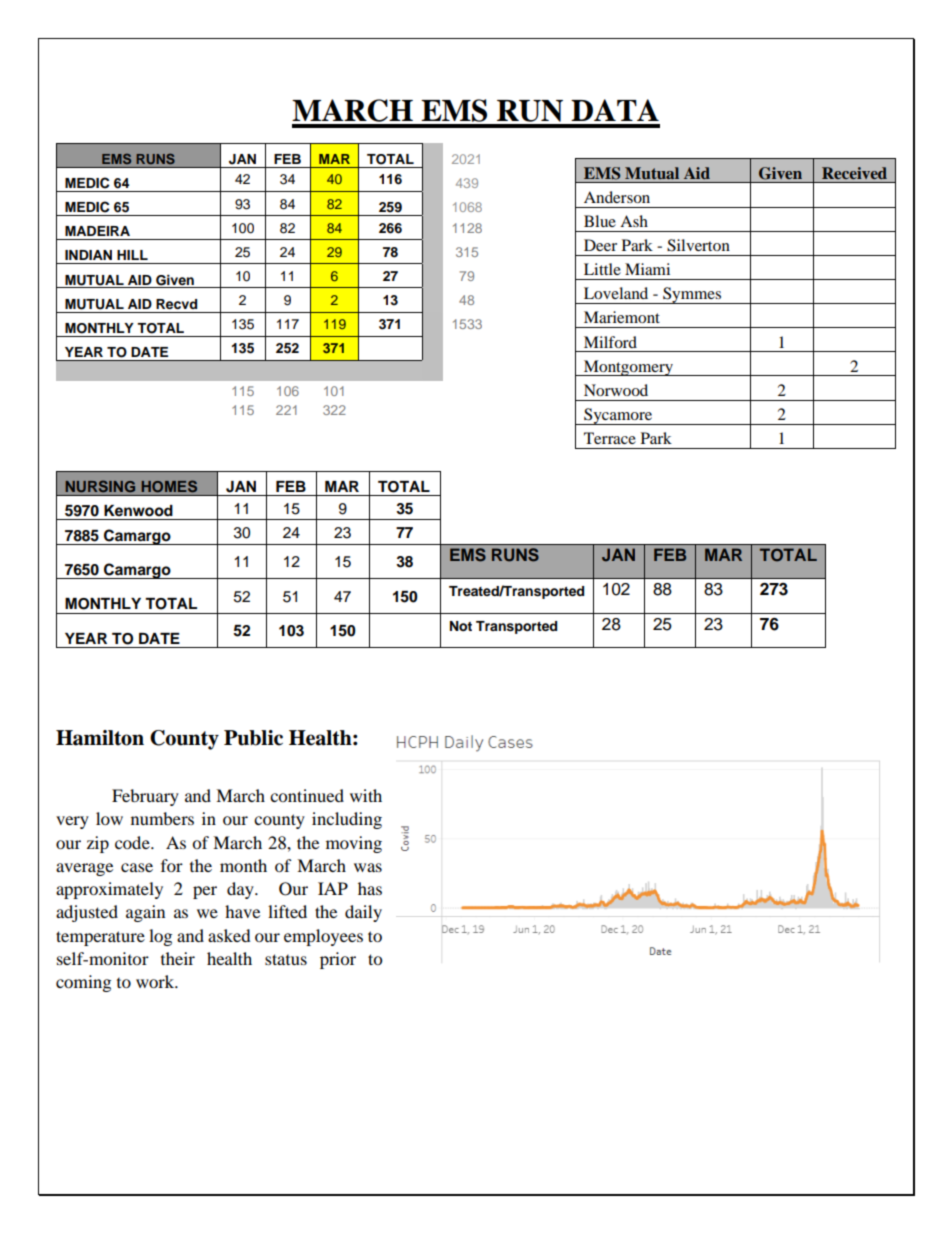  What do you see at coordinates (610, 438) in the screenshot?
I see `Terrace` at bounding box center [610, 438].
